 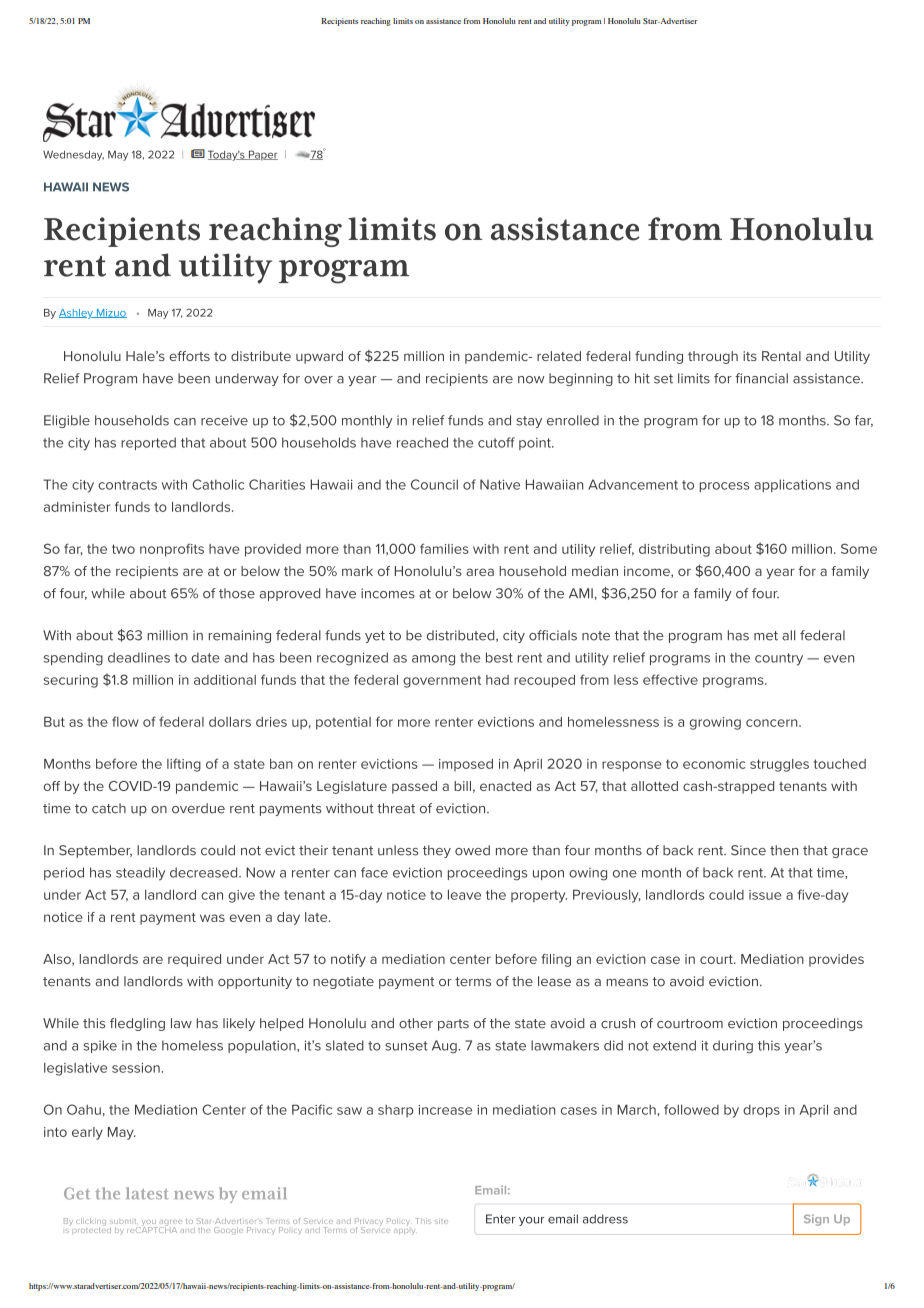 I want to click on site, so click(x=441, y=1221).
